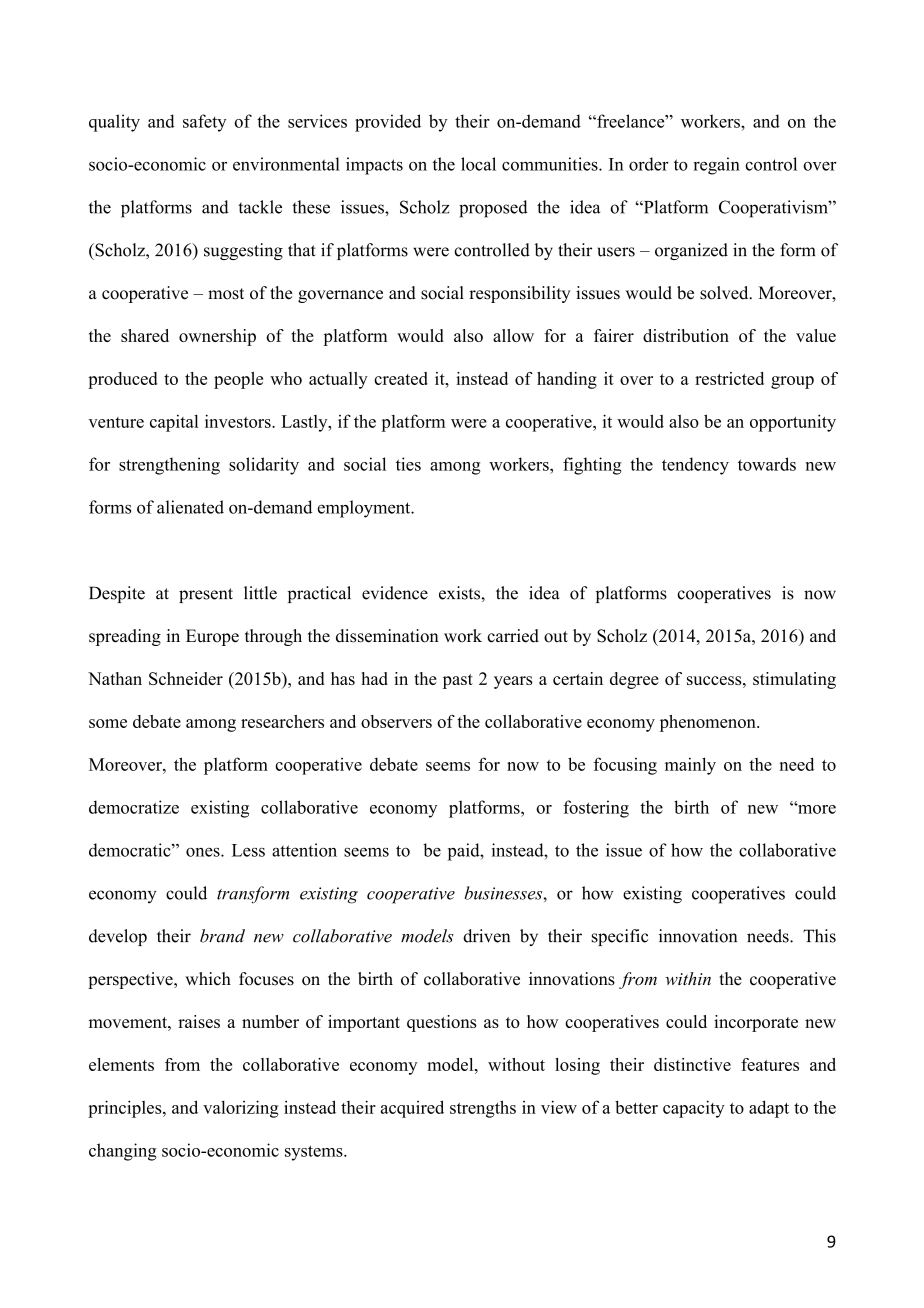  I want to click on regain, so click(716, 166).
